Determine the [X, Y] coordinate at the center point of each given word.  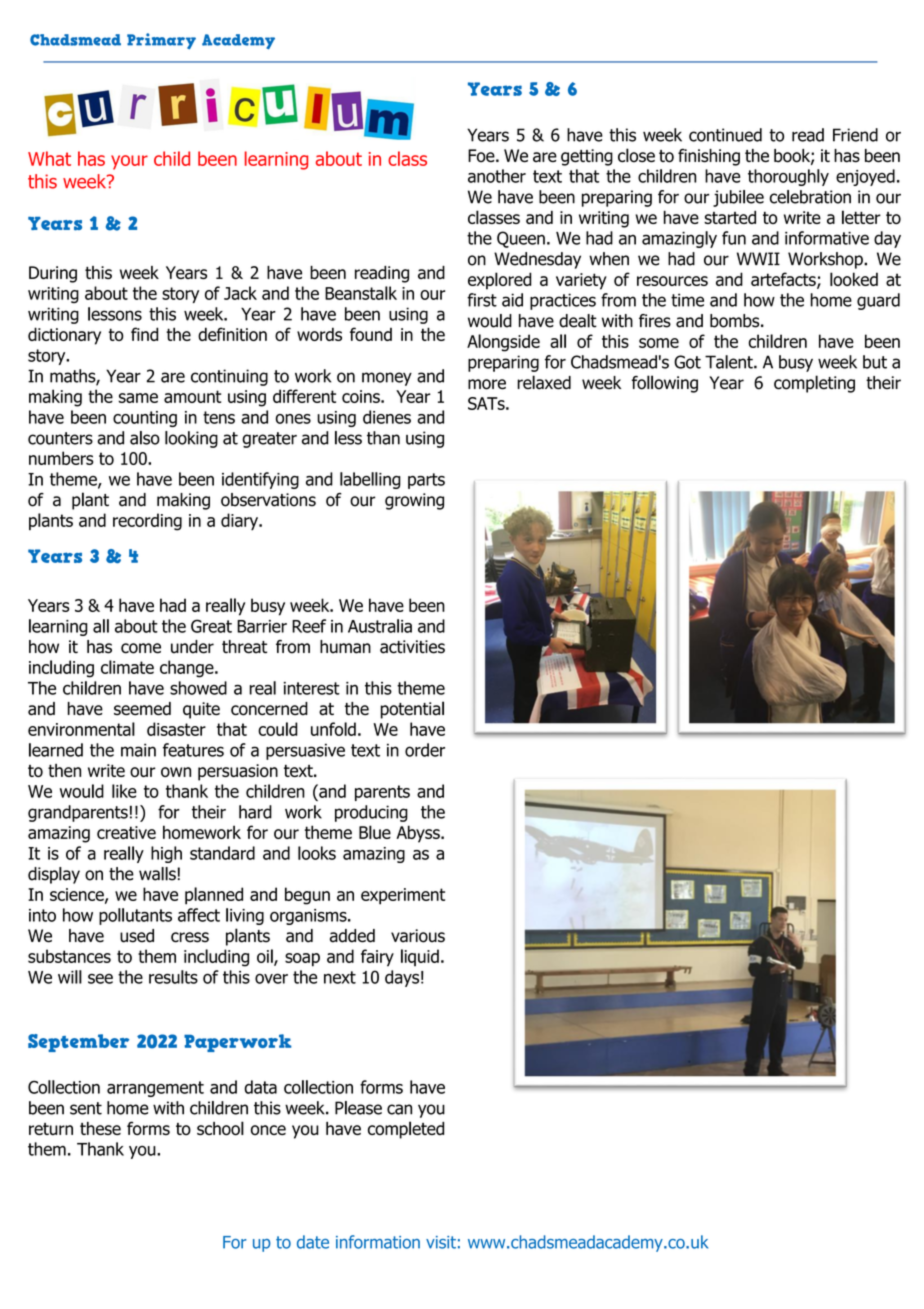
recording [147, 522]
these [100, 1128]
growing [414, 501]
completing [814, 384]
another [497, 176]
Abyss [419, 834]
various [418, 936]
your [129, 162]
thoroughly [788, 177]
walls [157, 874]
